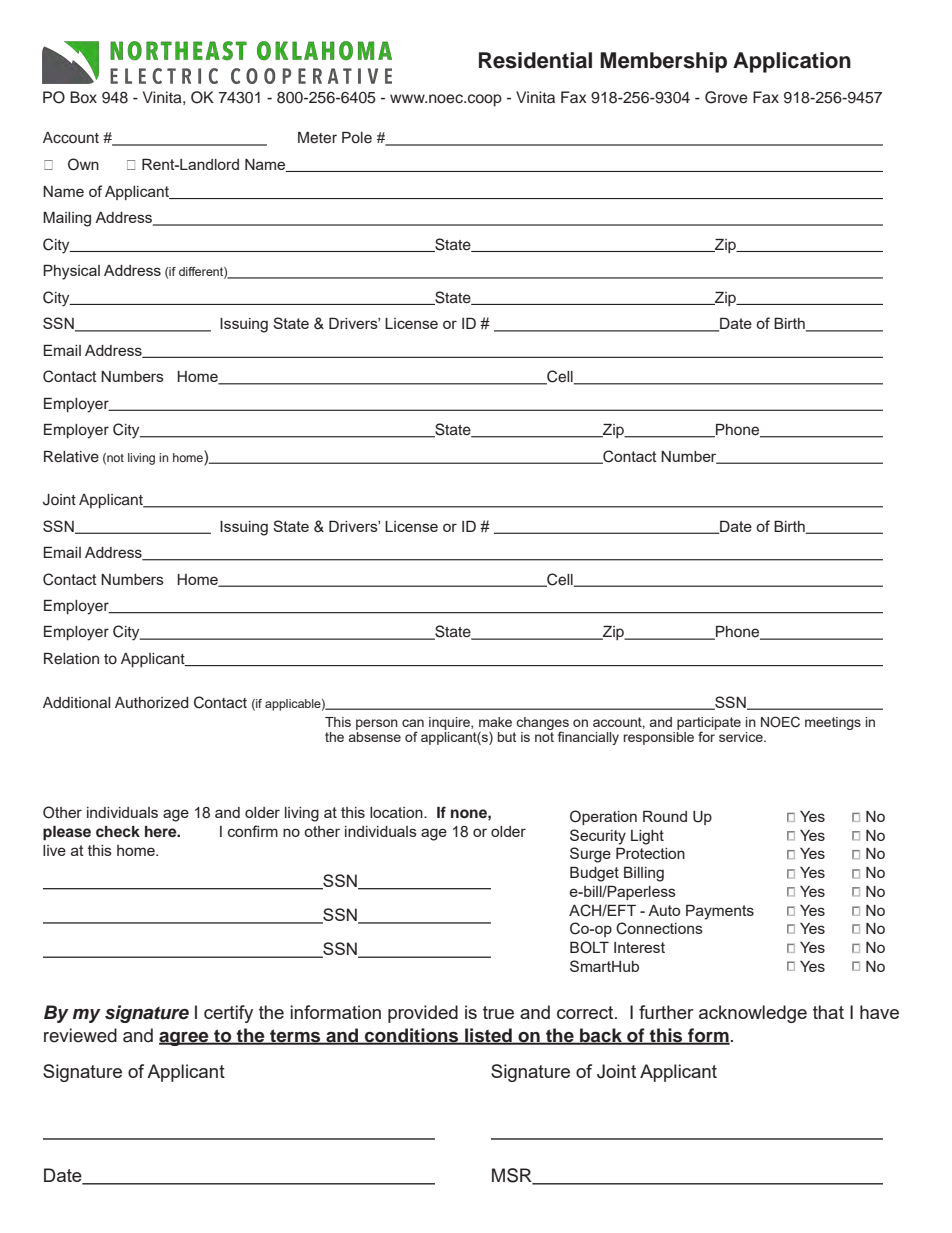 The height and width of the screenshot is (1233, 952). I want to click on Box, so click(83, 97).
